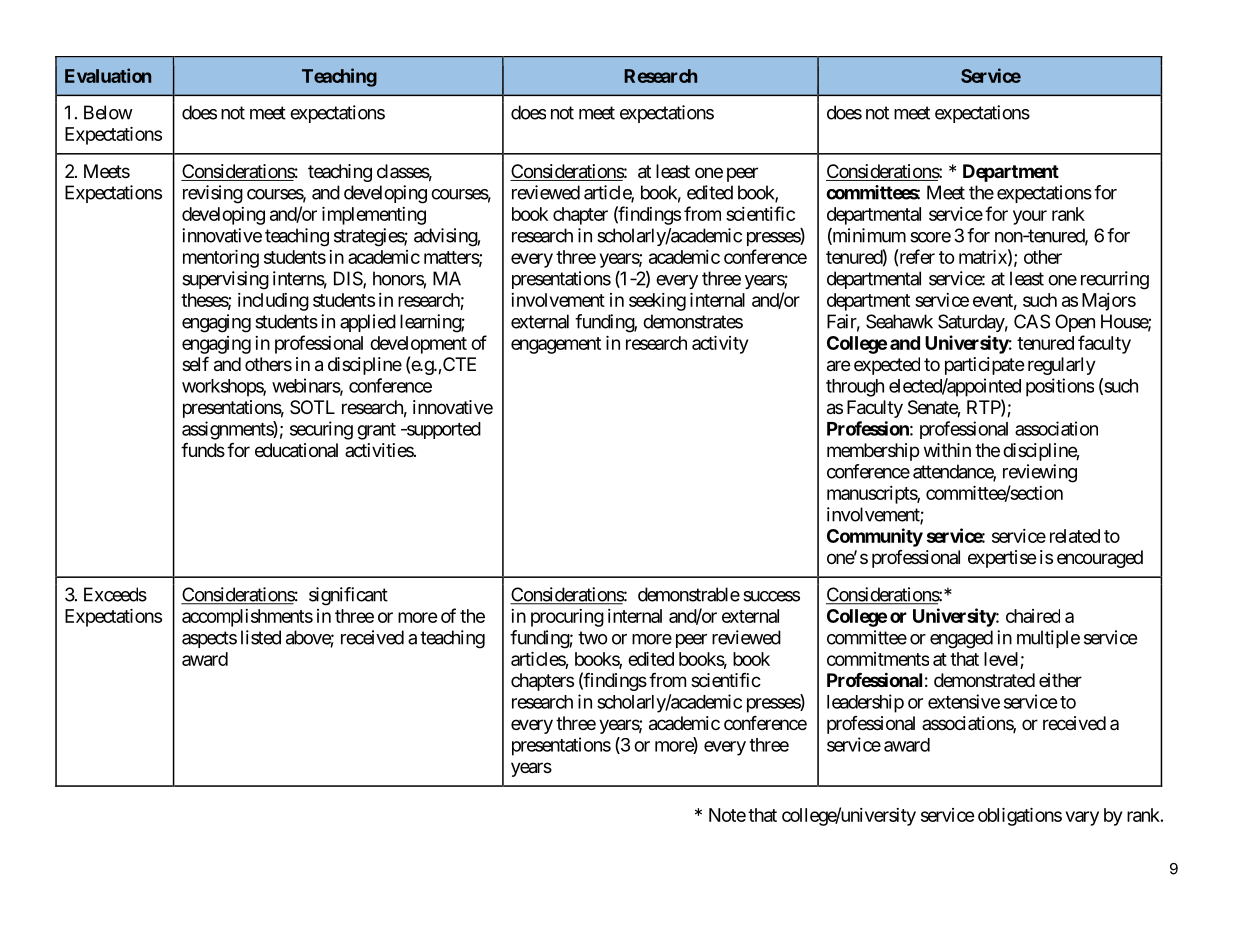 The width and height of the image is (1233, 952). What do you see at coordinates (261, 637) in the image?
I see `listed` at bounding box center [261, 637].
